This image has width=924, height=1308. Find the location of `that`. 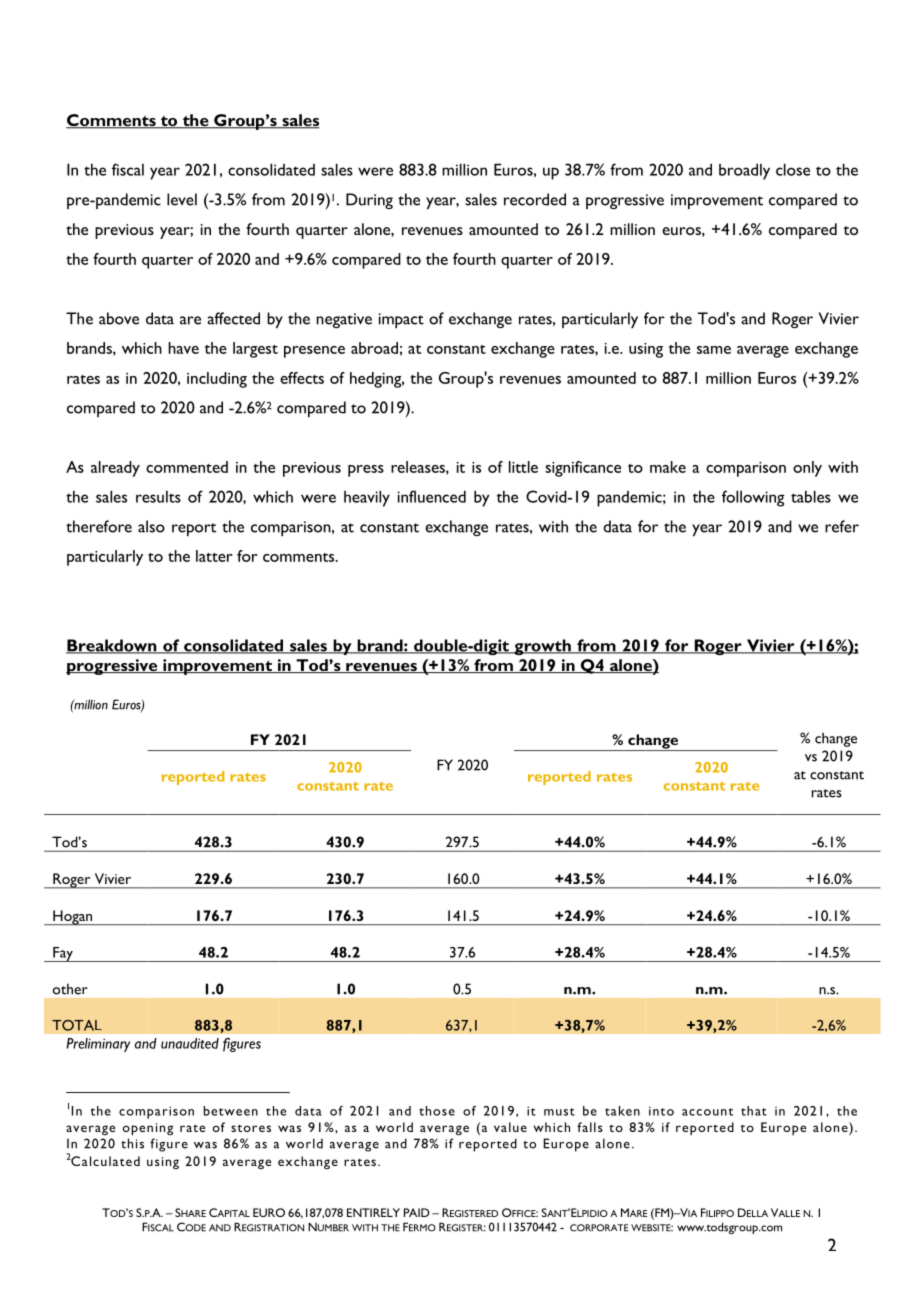

that is located at coordinates (754, 1111).
